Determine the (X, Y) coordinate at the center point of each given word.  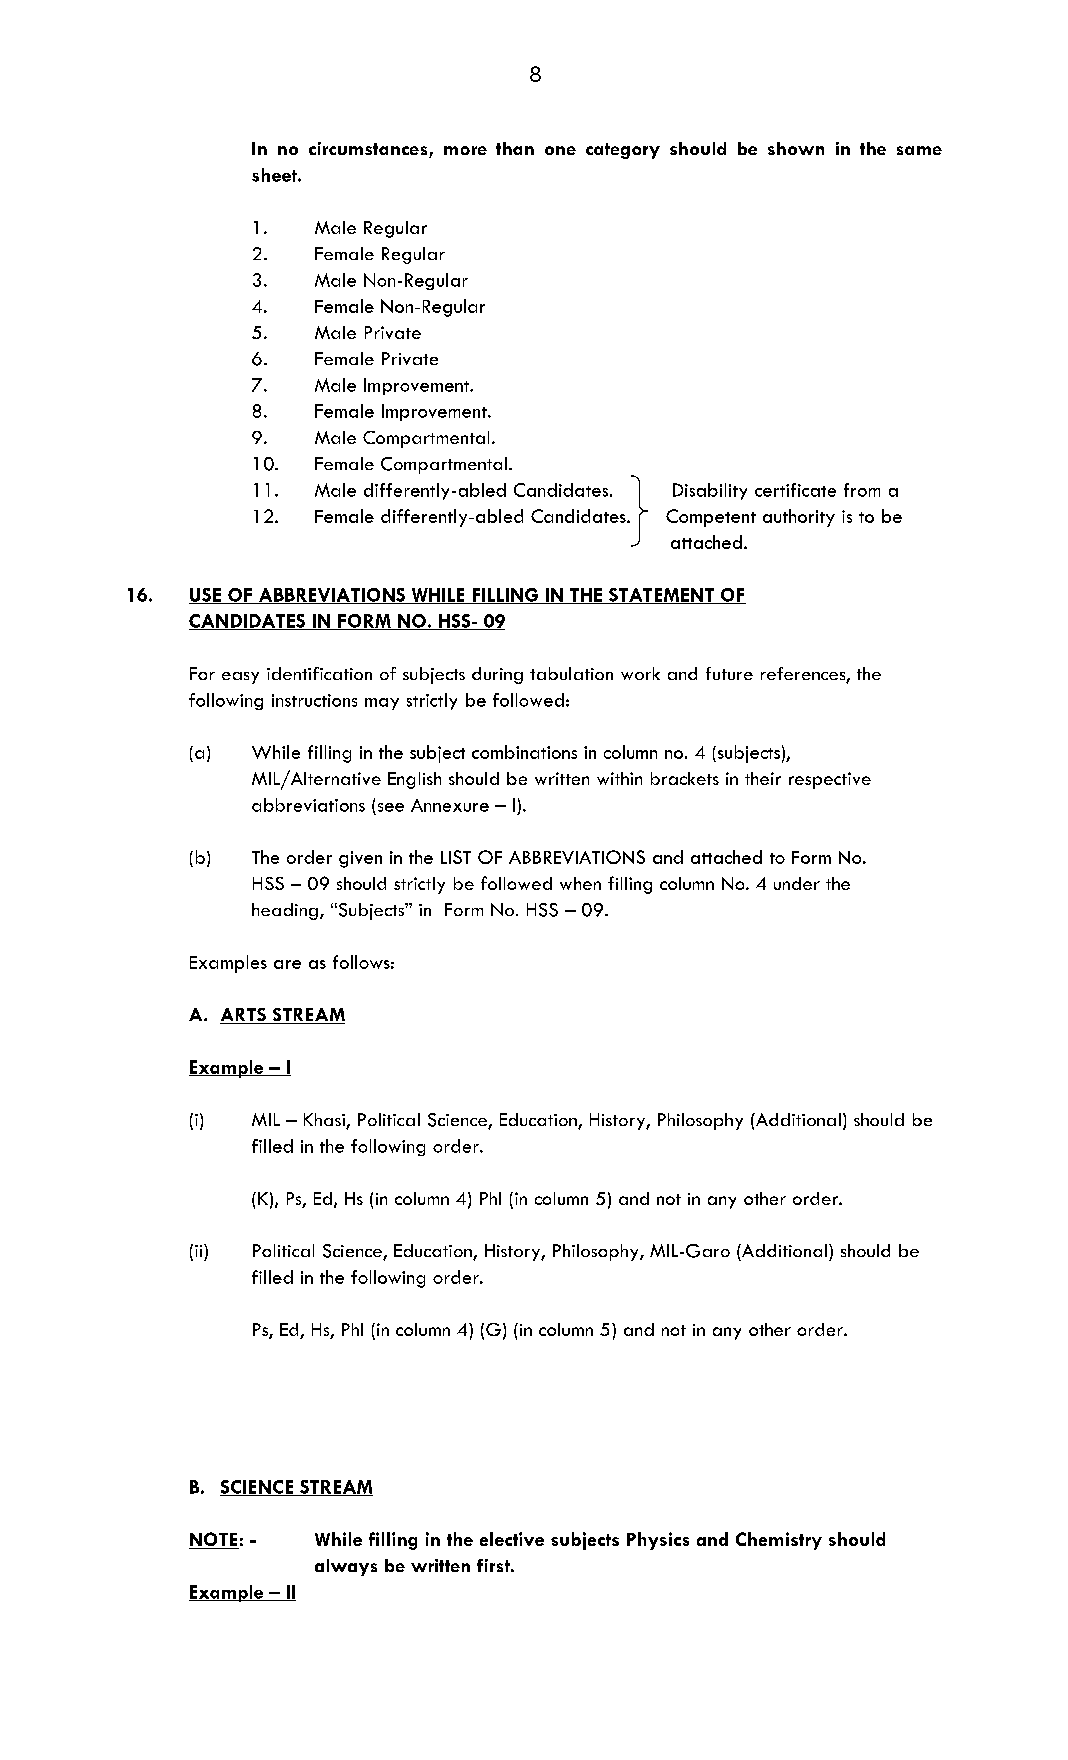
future (729, 673)
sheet (275, 175)
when (580, 883)
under (797, 883)
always (346, 1567)
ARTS (244, 1016)
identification (319, 673)
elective (512, 1539)
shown (796, 148)
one (560, 150)
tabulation (571, 673)
